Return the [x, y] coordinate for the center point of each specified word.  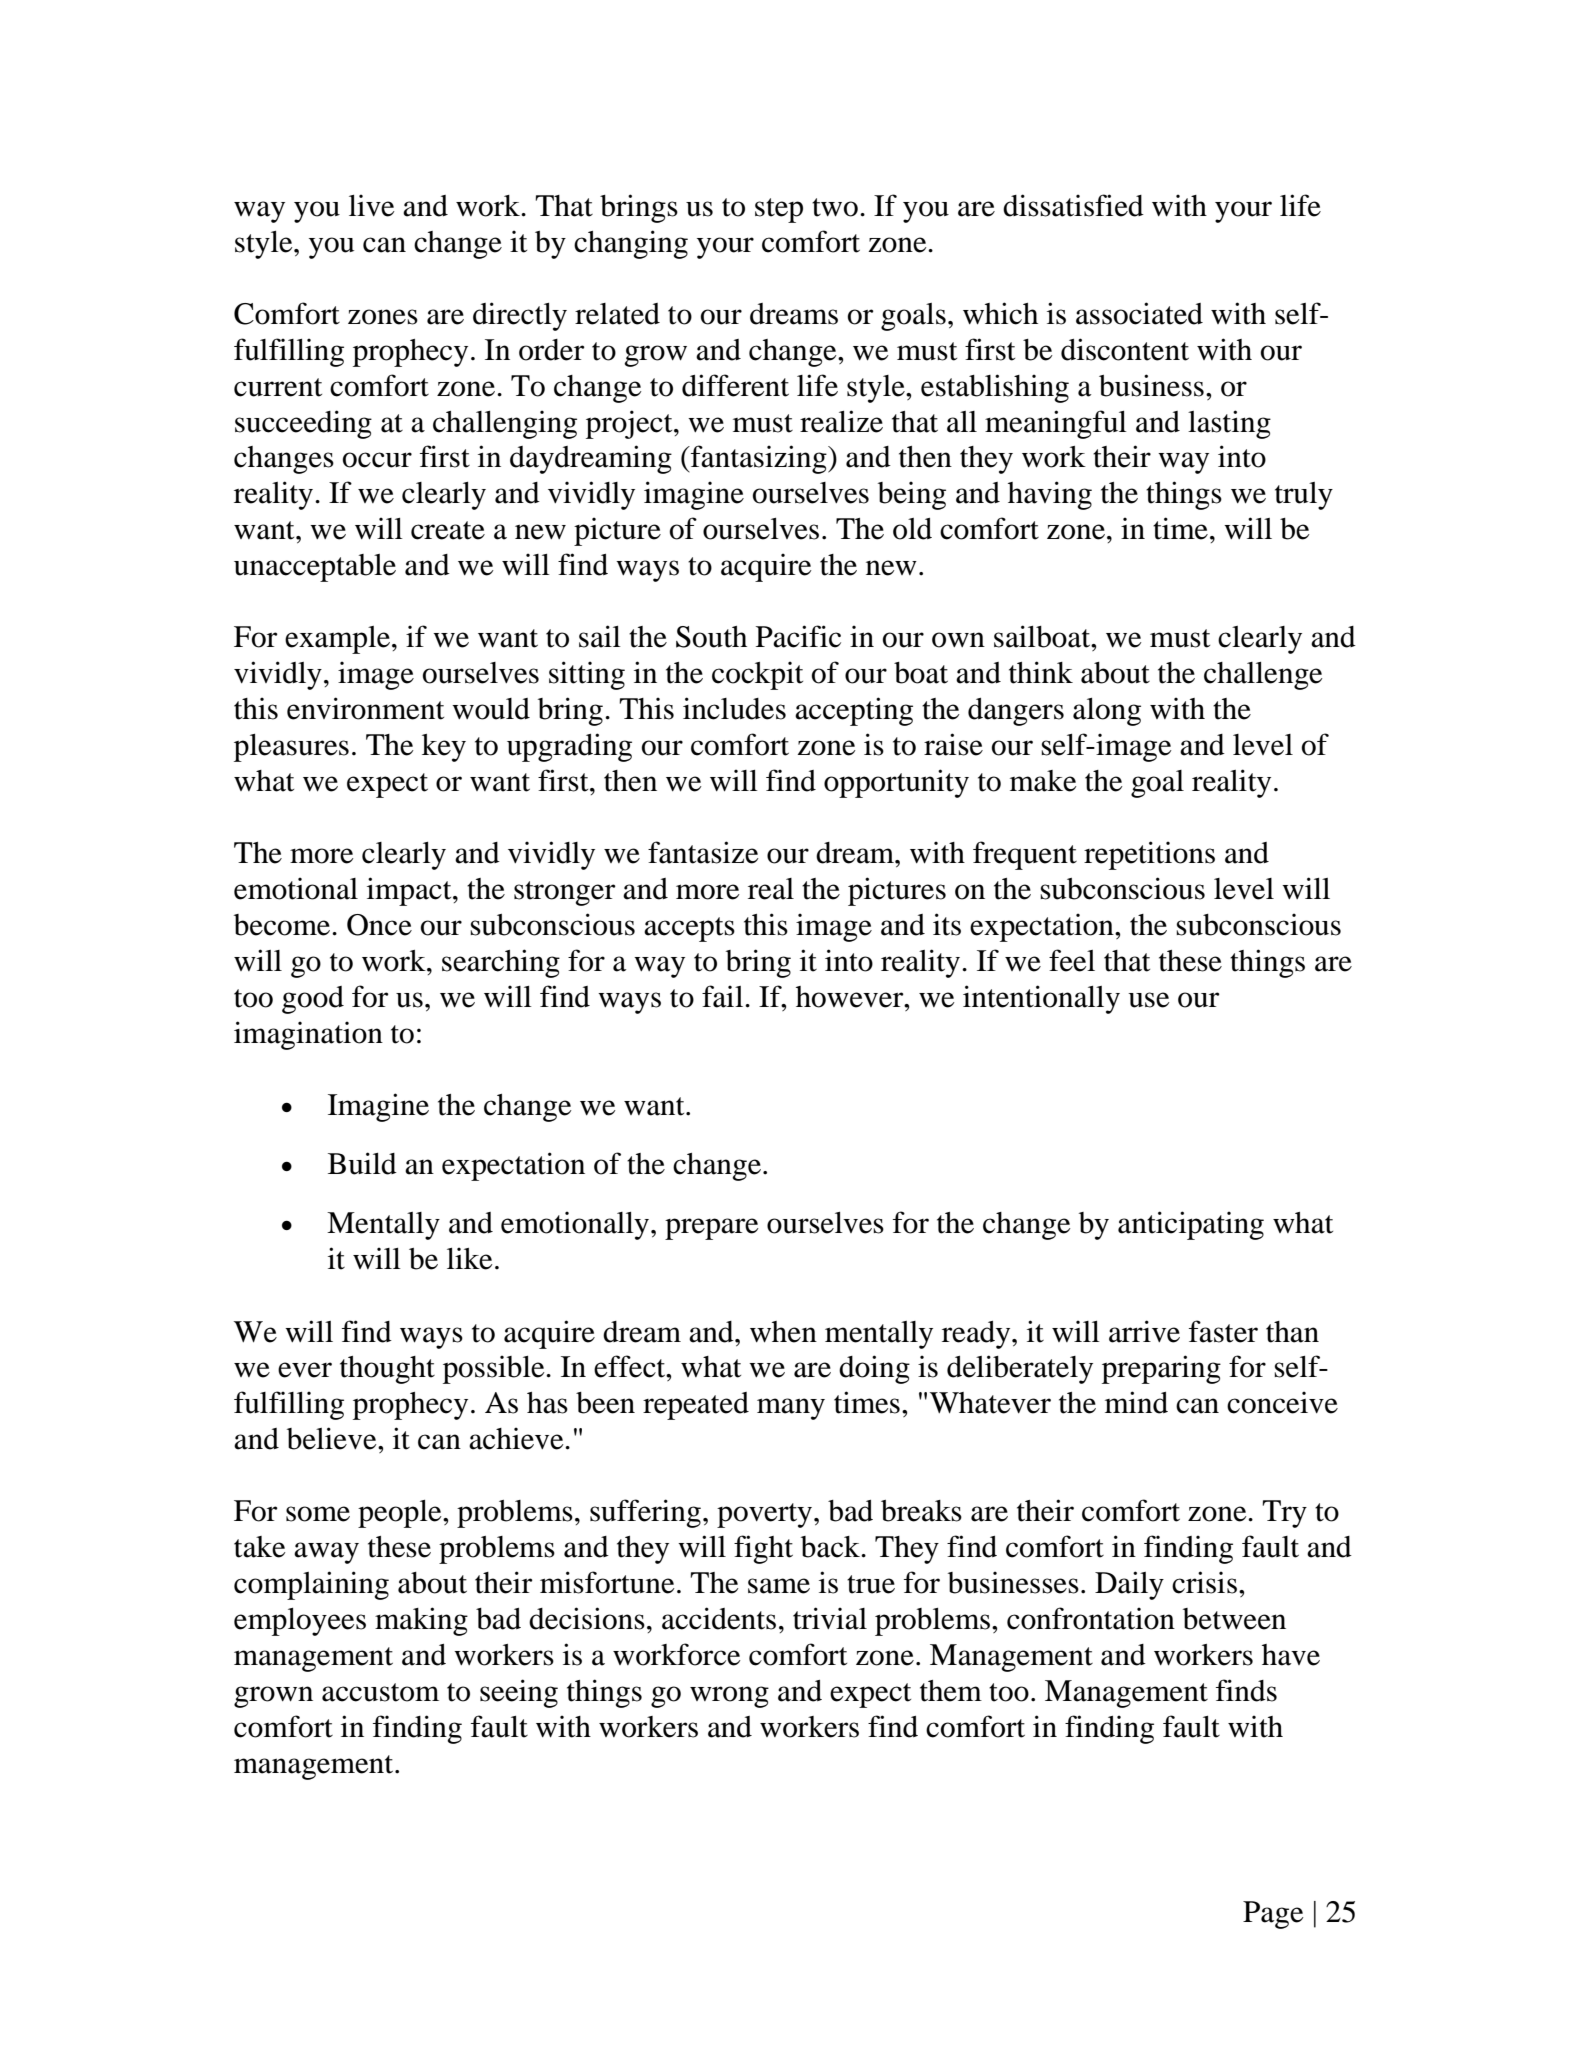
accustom [380, 1692]
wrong [729, 1697]
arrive [1144, 1331]
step [779, 210]
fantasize [703, 852]
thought [387, 1370]
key [444, 748]
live [372, 205]
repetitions [1149, 855]
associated [1139, 313]
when [783, 1332]
